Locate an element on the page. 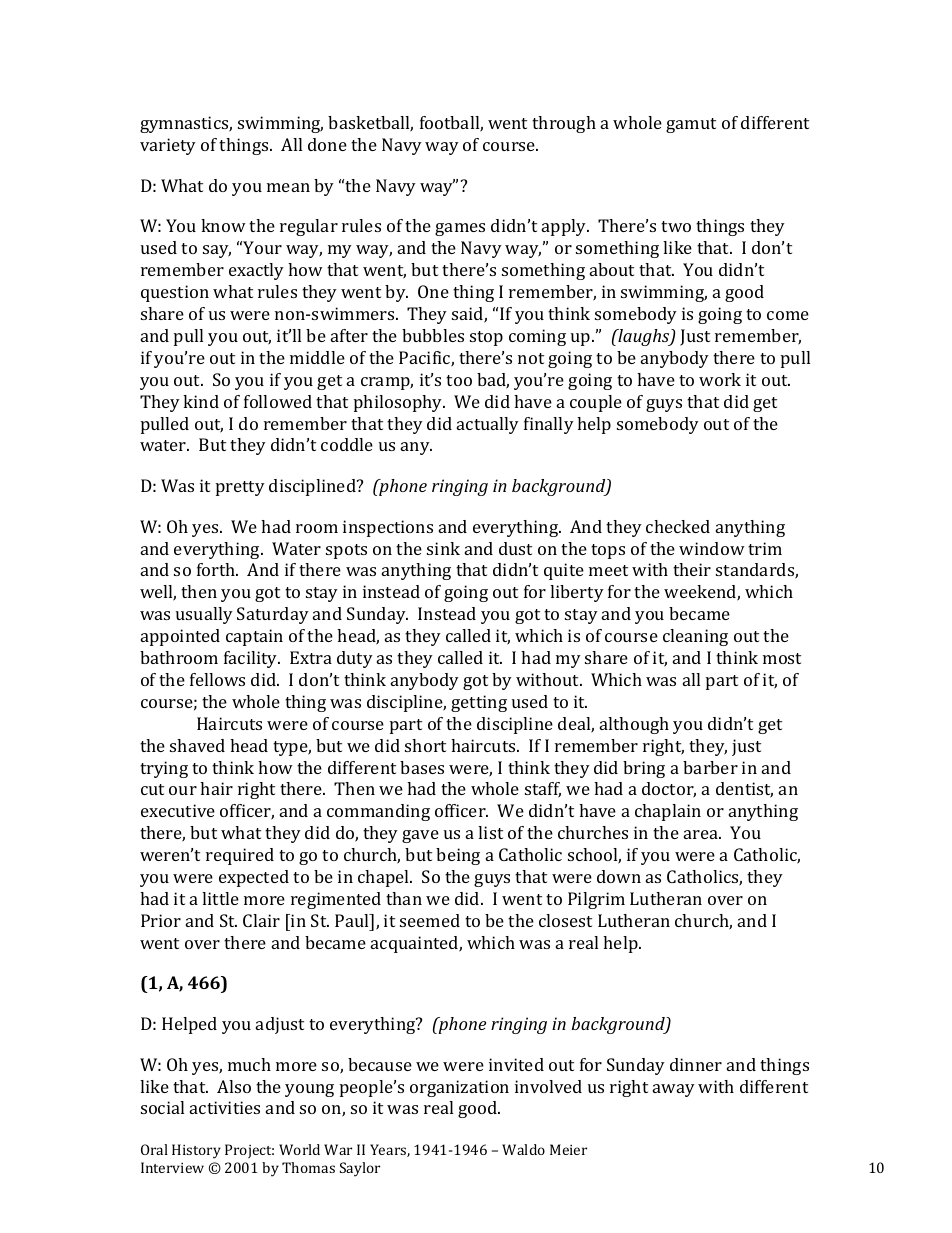 This page has width=952, height=1233. gamut is located at coordinates (691, 125).
